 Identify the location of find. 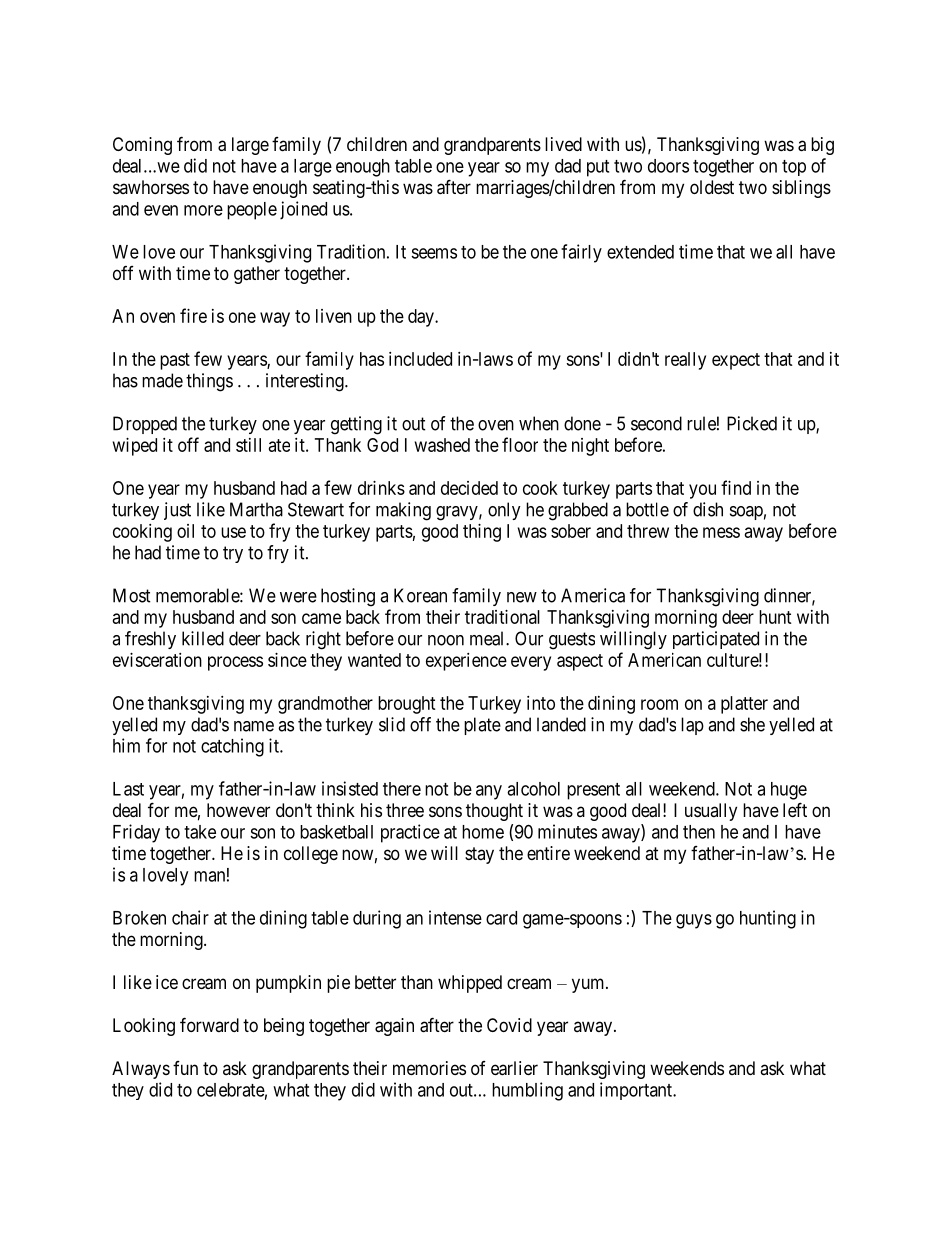
(736, 487).
